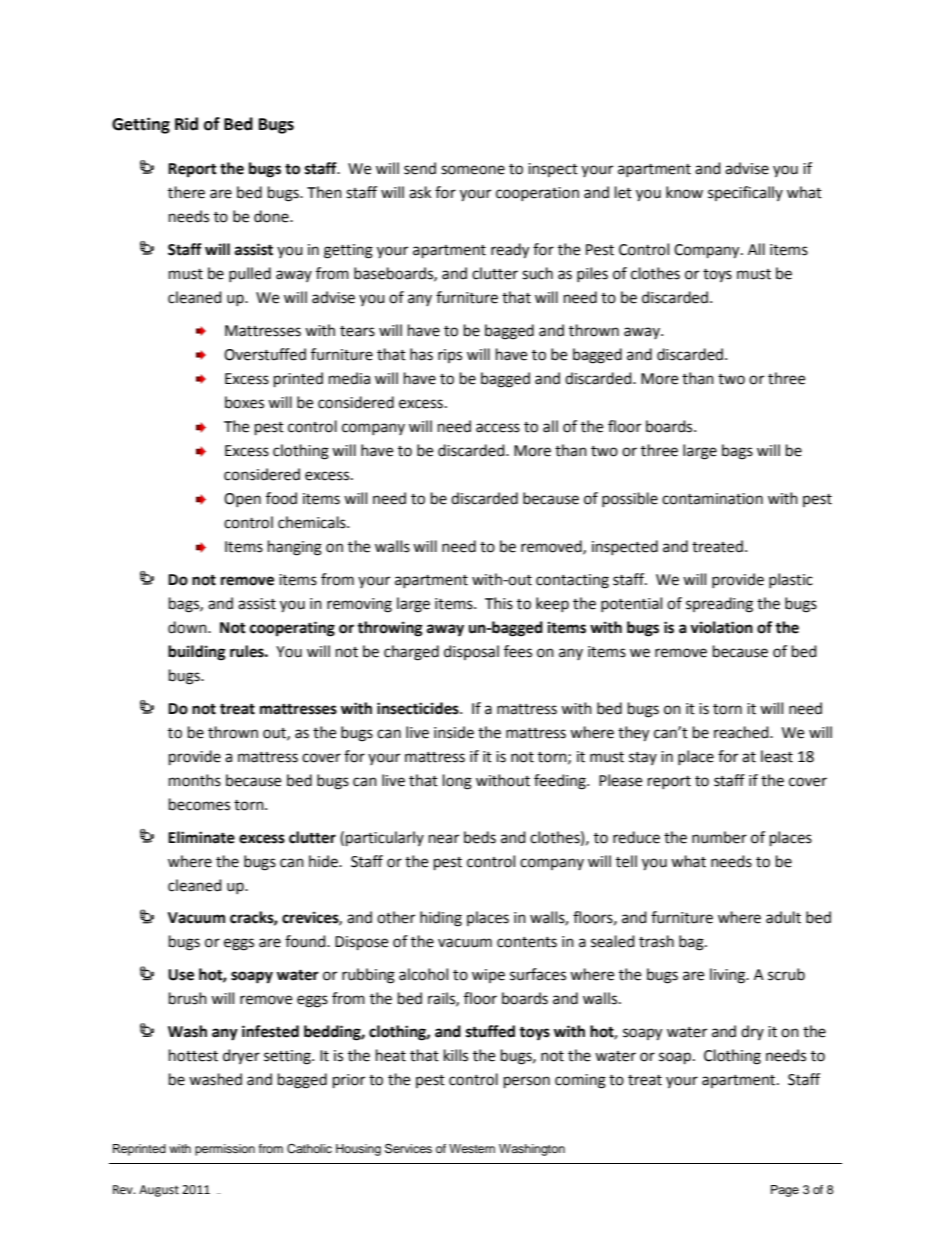  What do you see at coordinates (684, 192) in the screenshot?
I see `know` at bounding box center [684, 192].
